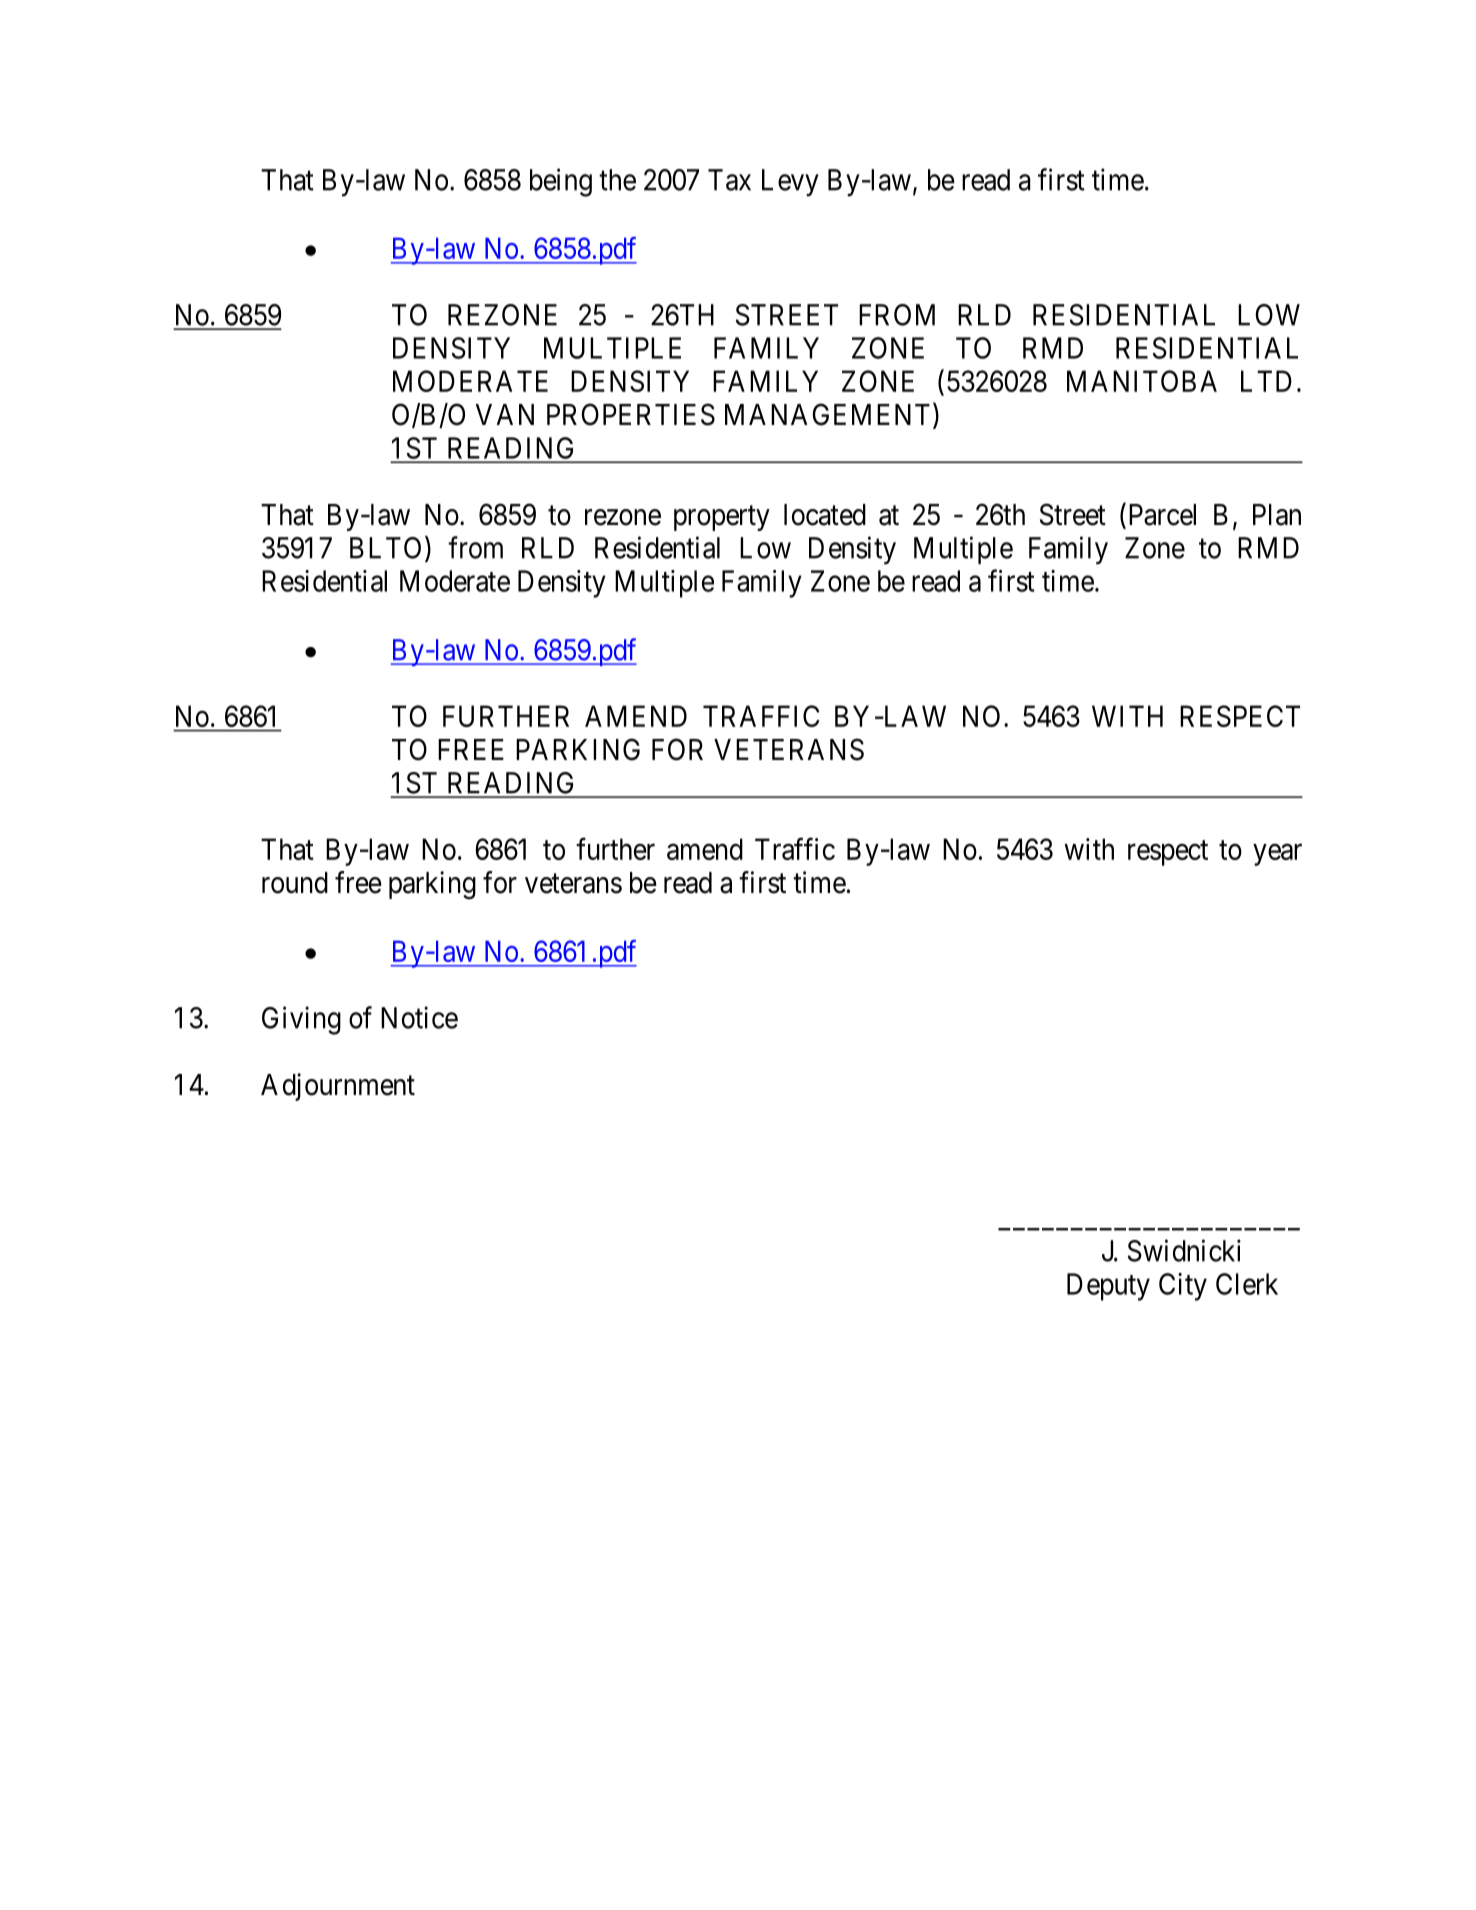 The width and height of the screenshot is (1476, 1910). I want to click on property, so click(722, 518).
